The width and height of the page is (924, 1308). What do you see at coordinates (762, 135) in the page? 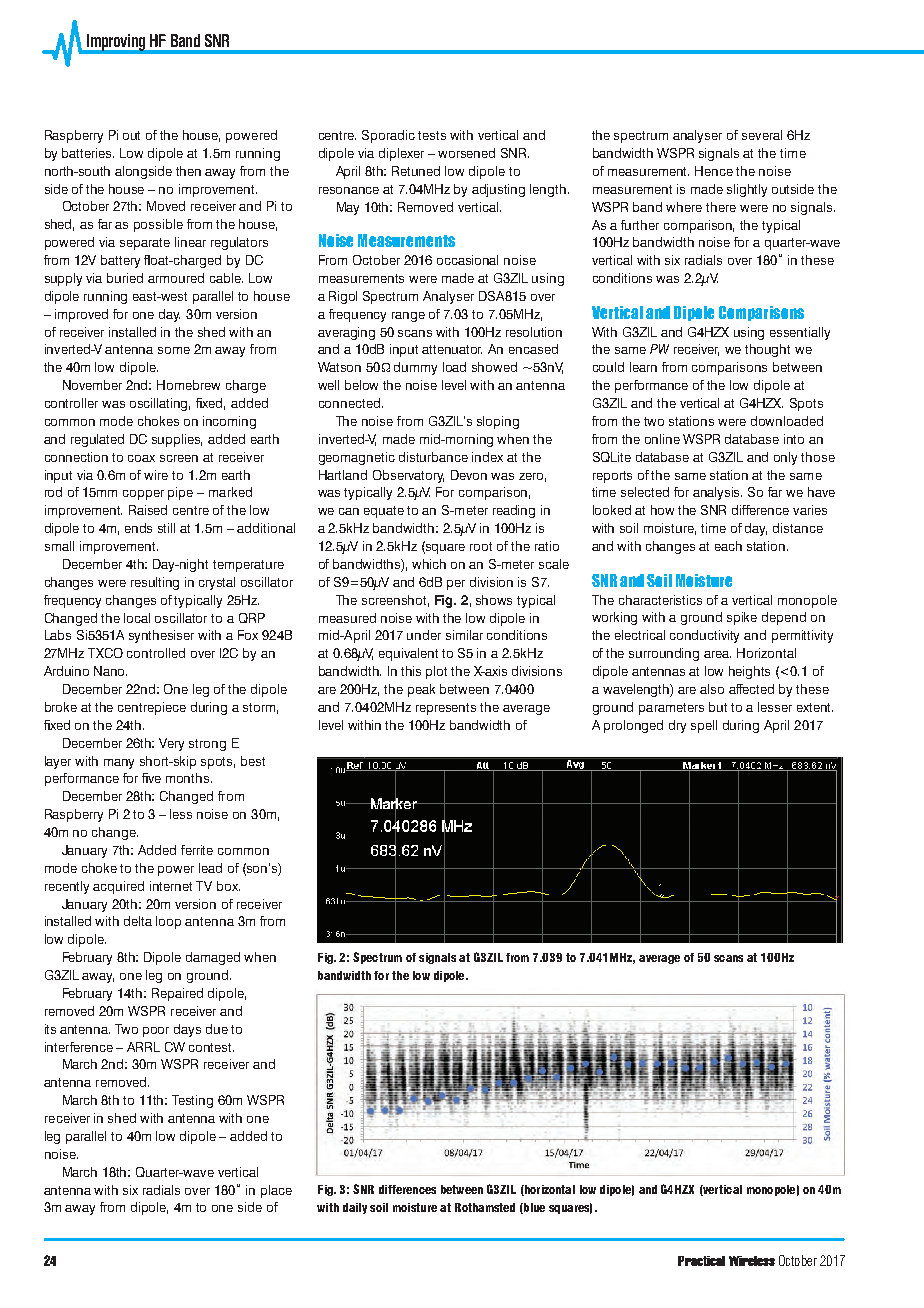
I see `several` at bounding box center [762, 135].
